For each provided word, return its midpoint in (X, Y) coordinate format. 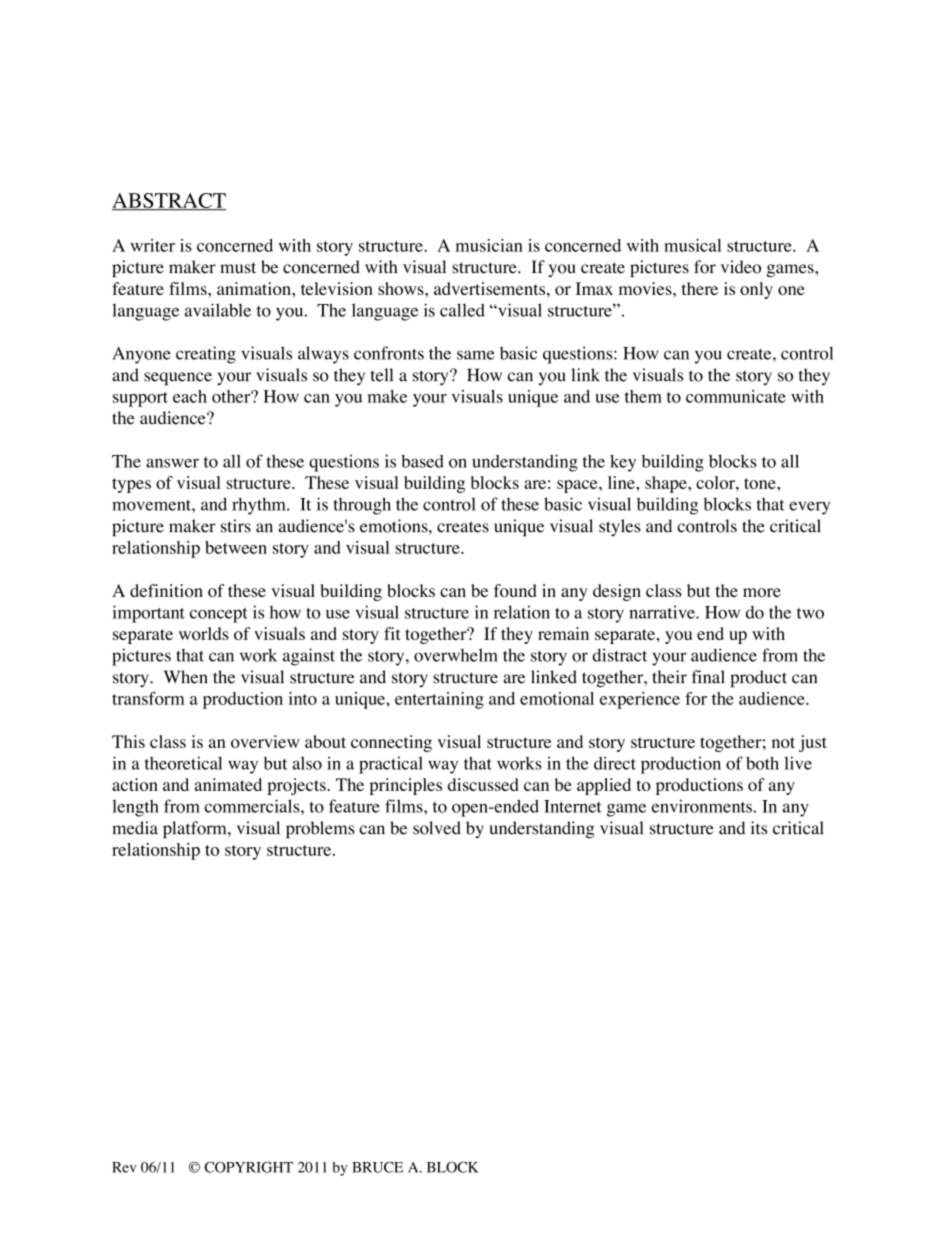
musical (692, 245)
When (185, 677)
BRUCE (377, 1167)
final (708, 677)
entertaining (439, 700)
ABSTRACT (169, 201)
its (759, 828)
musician (489, 245)
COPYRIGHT (248, 1167)
